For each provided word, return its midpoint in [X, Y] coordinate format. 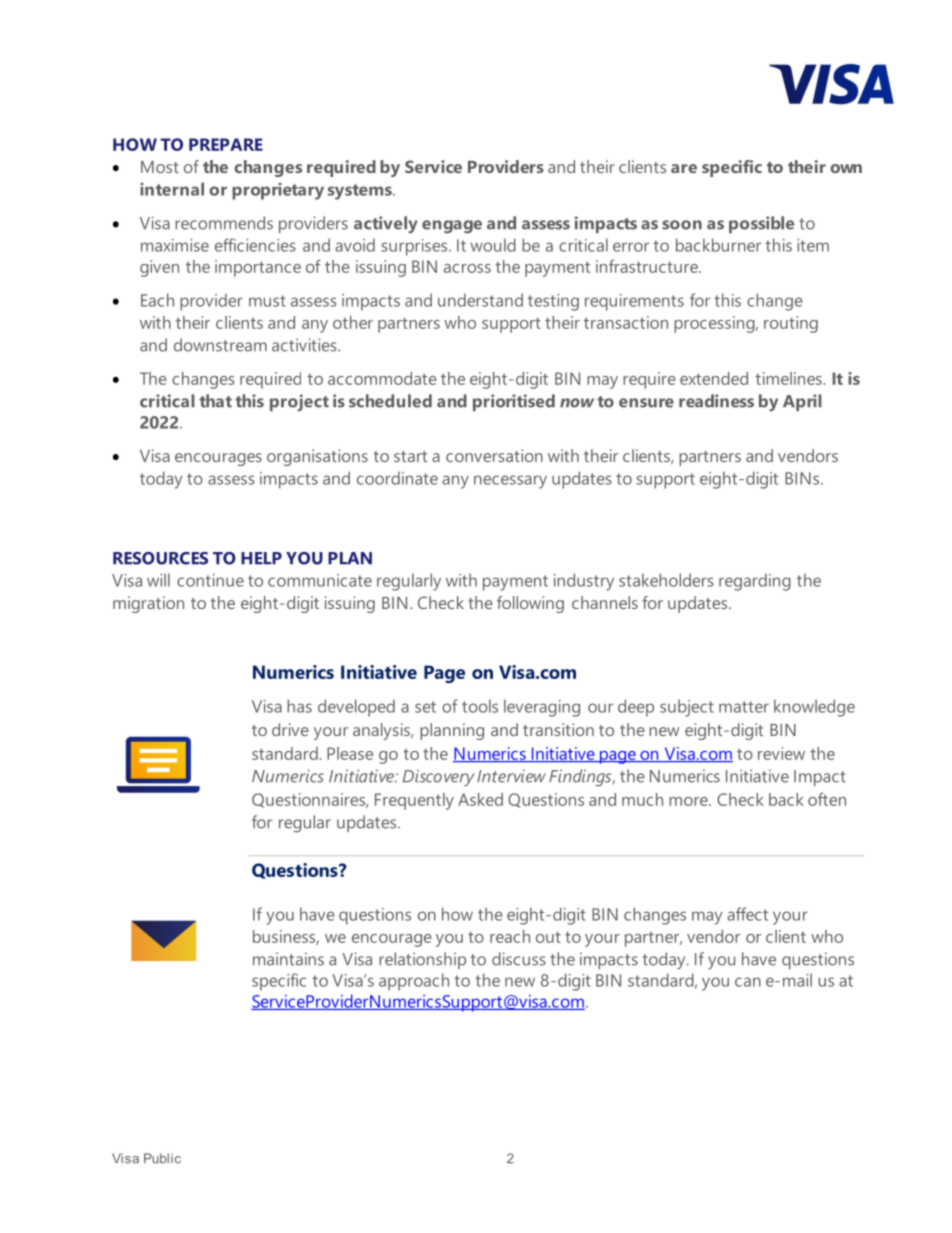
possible [761, 224]
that [215, 401]
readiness [716, 401]
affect [747, 914]
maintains [288, 959]
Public [162, 1158]
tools [480, 706]
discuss [519, 959]
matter [744, 707]
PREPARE [226, 144]
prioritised [514, 402]
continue [210, 580]
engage [452, 227]
